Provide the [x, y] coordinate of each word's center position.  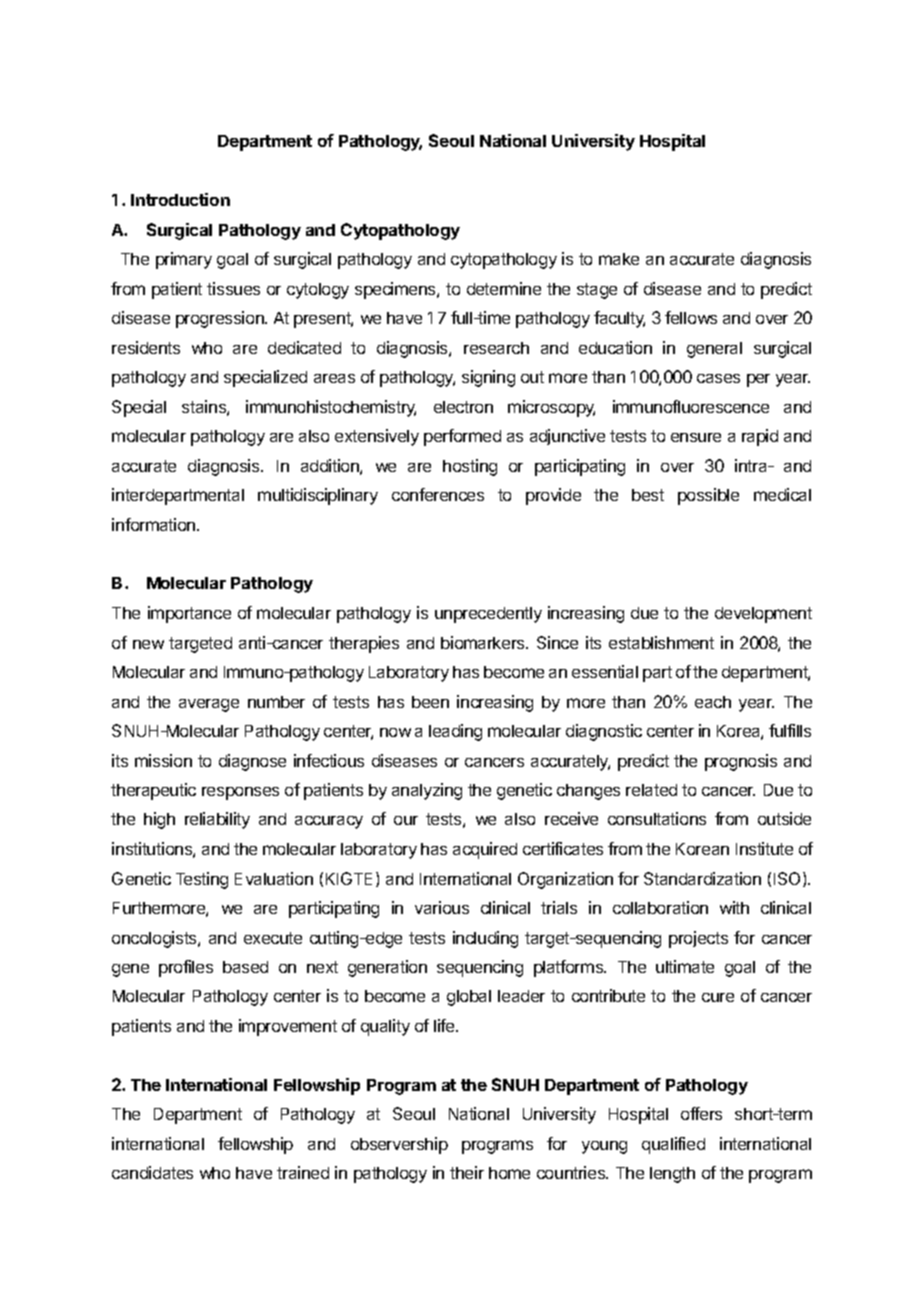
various [442, 907]
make [619, 259]
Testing [202, 880]
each [713, 702]
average [209, 705]
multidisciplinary [318, 496]
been [430, 702]
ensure [696, 437]
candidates [152, 1172]
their [467, 1172]
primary [184, 260]
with [734, 907]
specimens [396, 290]
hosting [470, 467]
